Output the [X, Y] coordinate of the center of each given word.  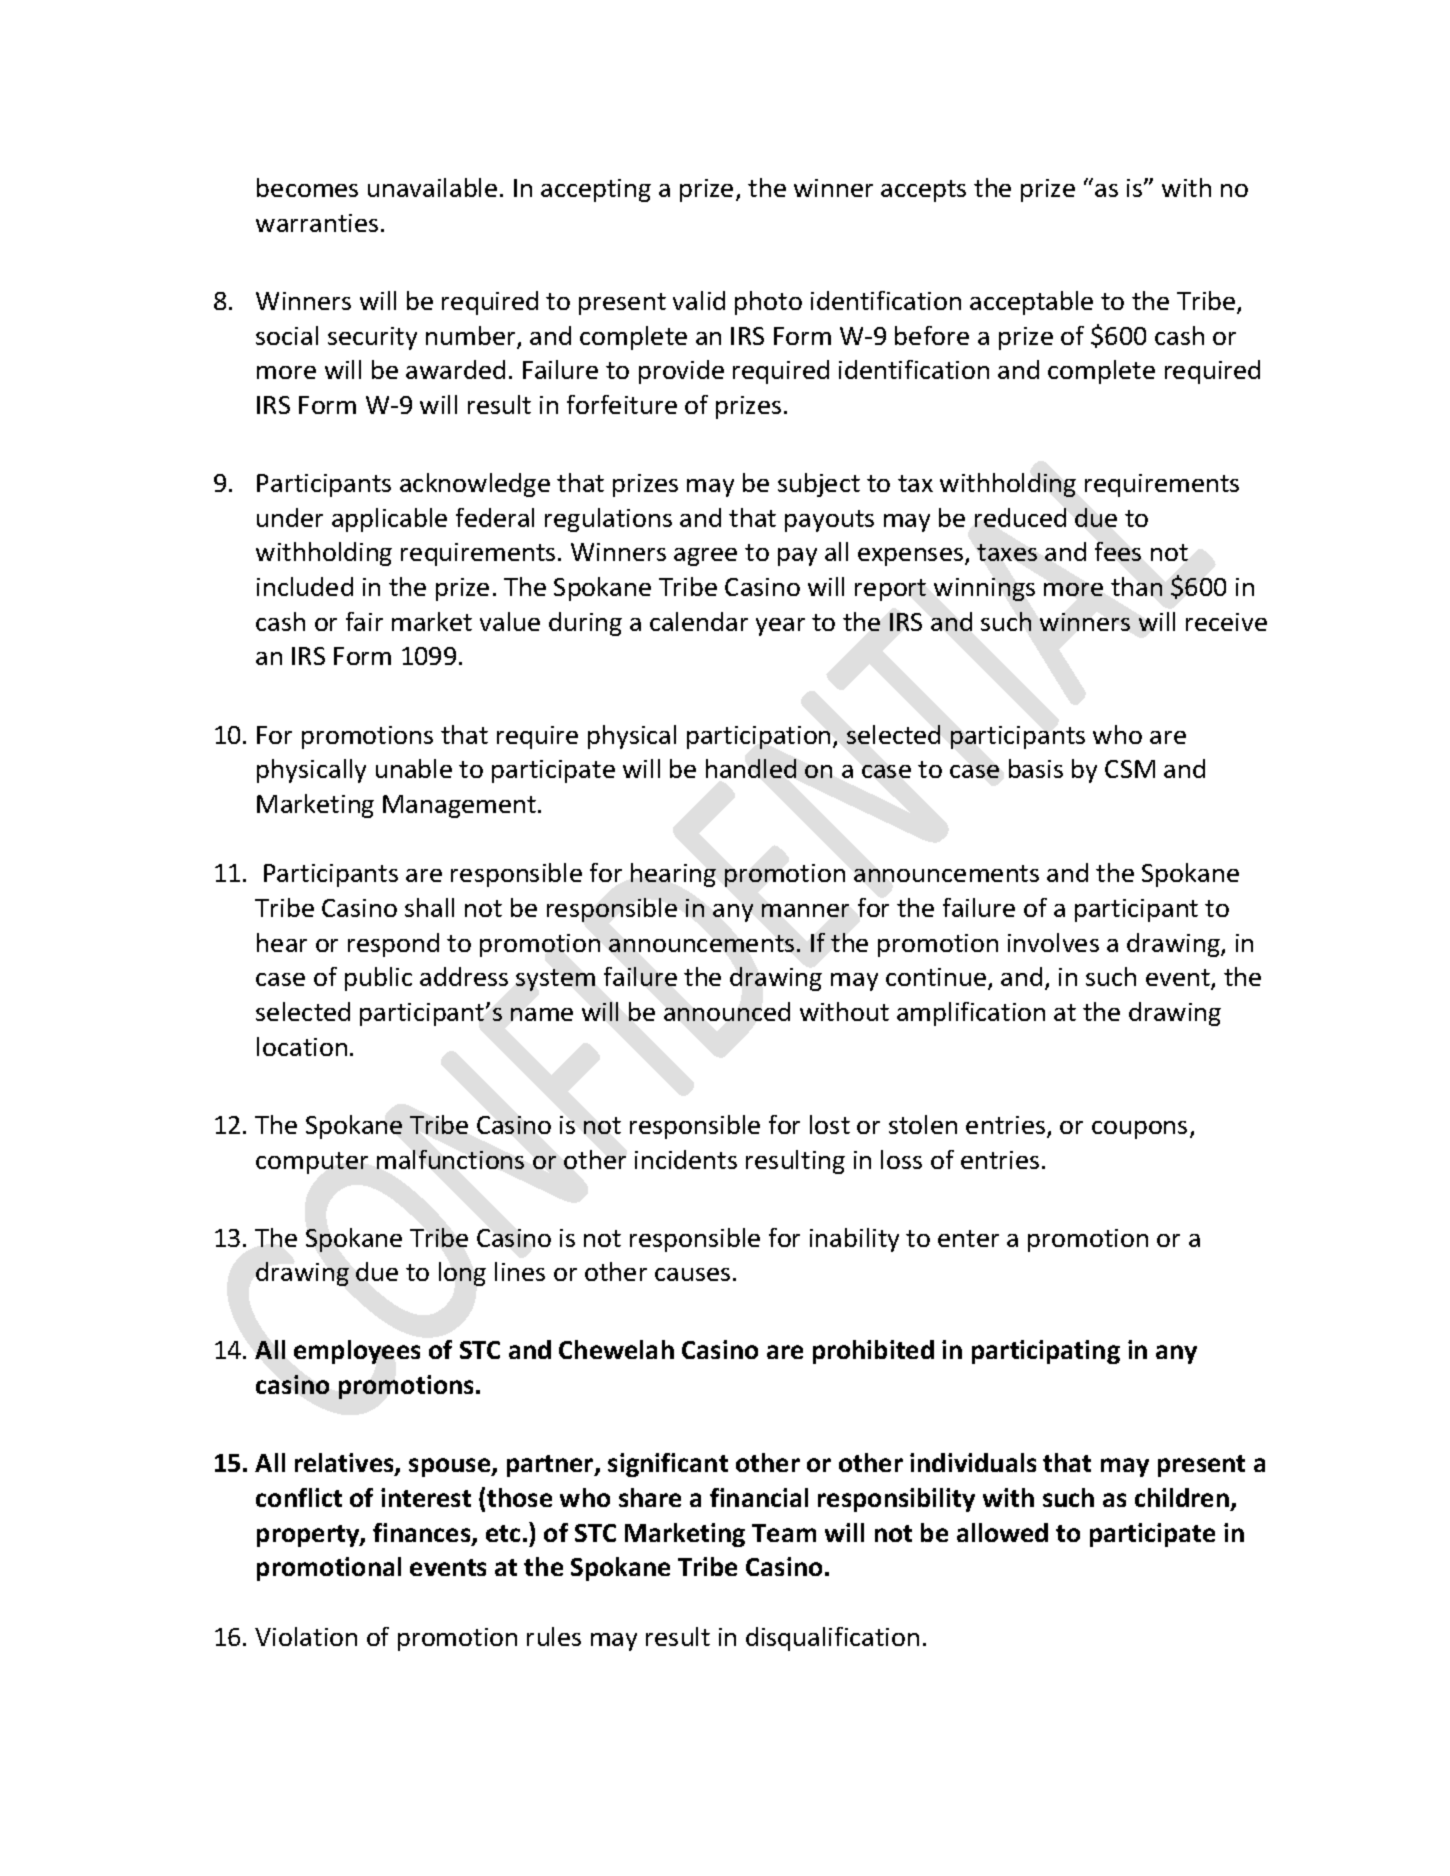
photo [768, 303]
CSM [1130, 769]
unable [414, 768]
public [378, 979]
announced [727, 1011]
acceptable [1031, 303]
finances [423, 1534]
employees [357, 1352]
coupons [1139, 1130]
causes [692, 1274]
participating [1046, 1352]
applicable [389, 520]
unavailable [432, 187]
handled [751, 768]
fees [1118, 551]
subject [819, 485]
